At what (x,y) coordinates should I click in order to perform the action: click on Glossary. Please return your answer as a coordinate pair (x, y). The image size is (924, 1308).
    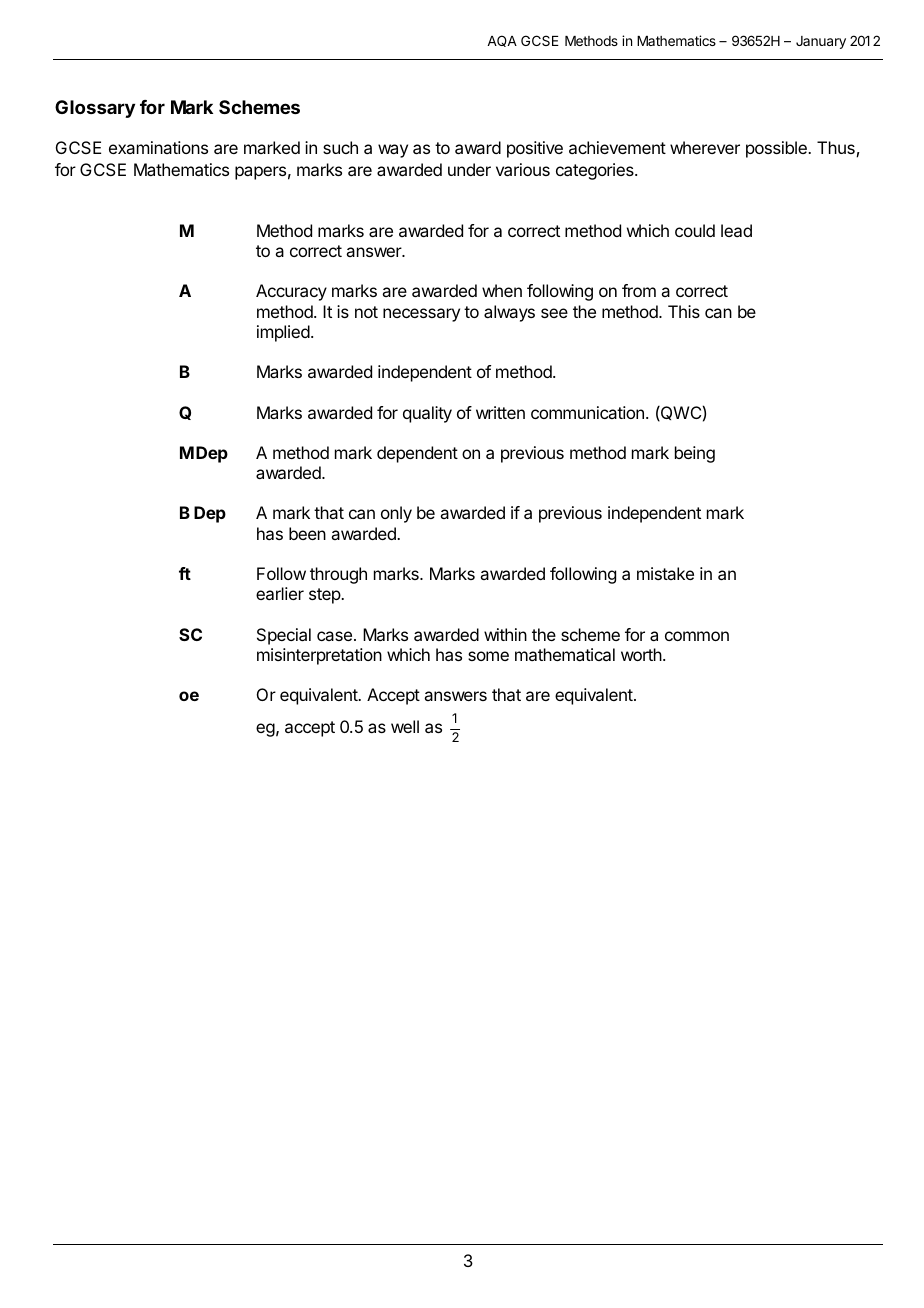
    Looking at the image, I should click on (95, 109).
